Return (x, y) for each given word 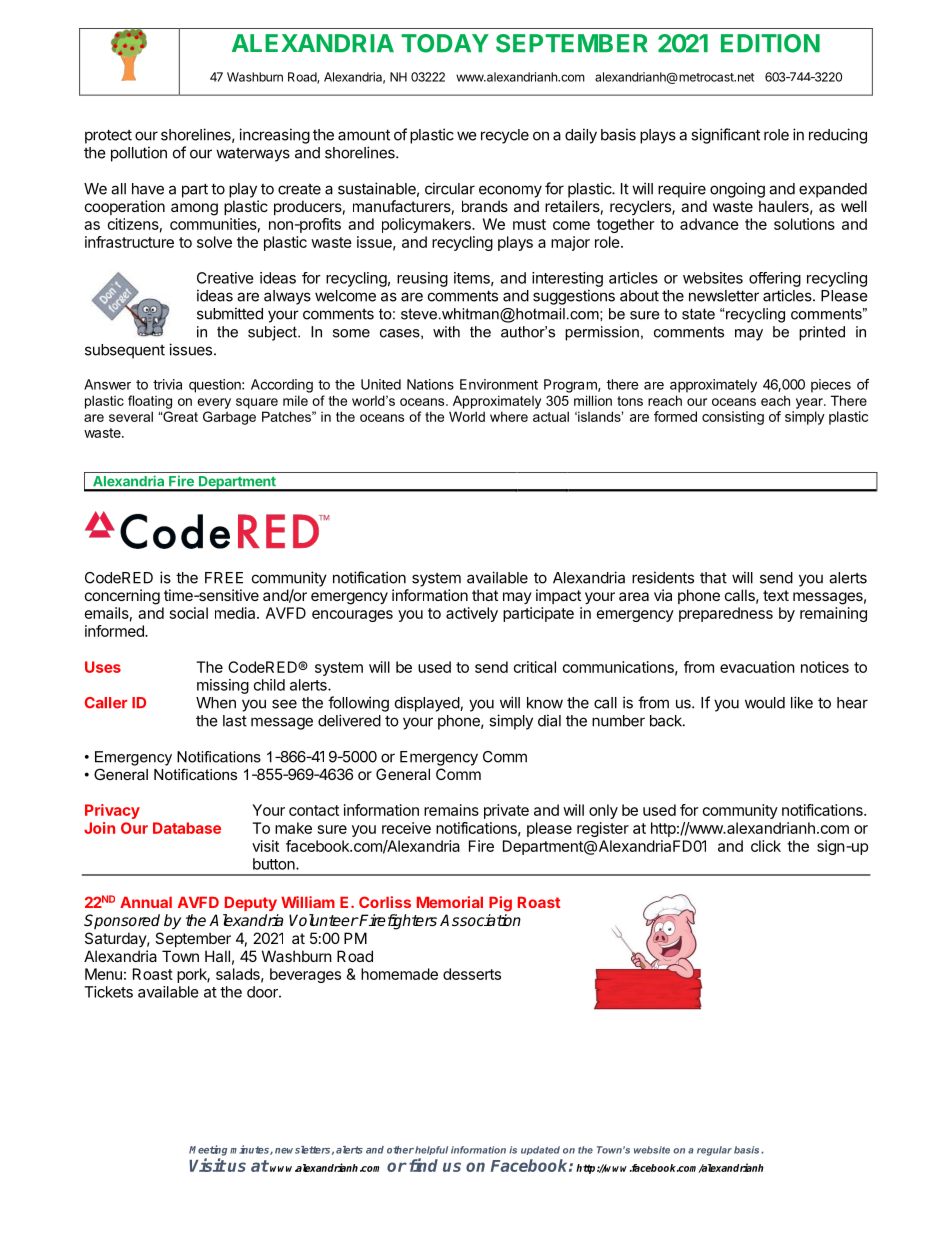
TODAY (445, 43)
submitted (230, 313)
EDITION (770, 43)
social (189, 613)
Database (187, 828)
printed (822, 333)
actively (472, 614)
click (766, 846)
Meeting (208, 1150)
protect (108, 136)
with (446, 332)
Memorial (450, 902)
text (776, 595)
